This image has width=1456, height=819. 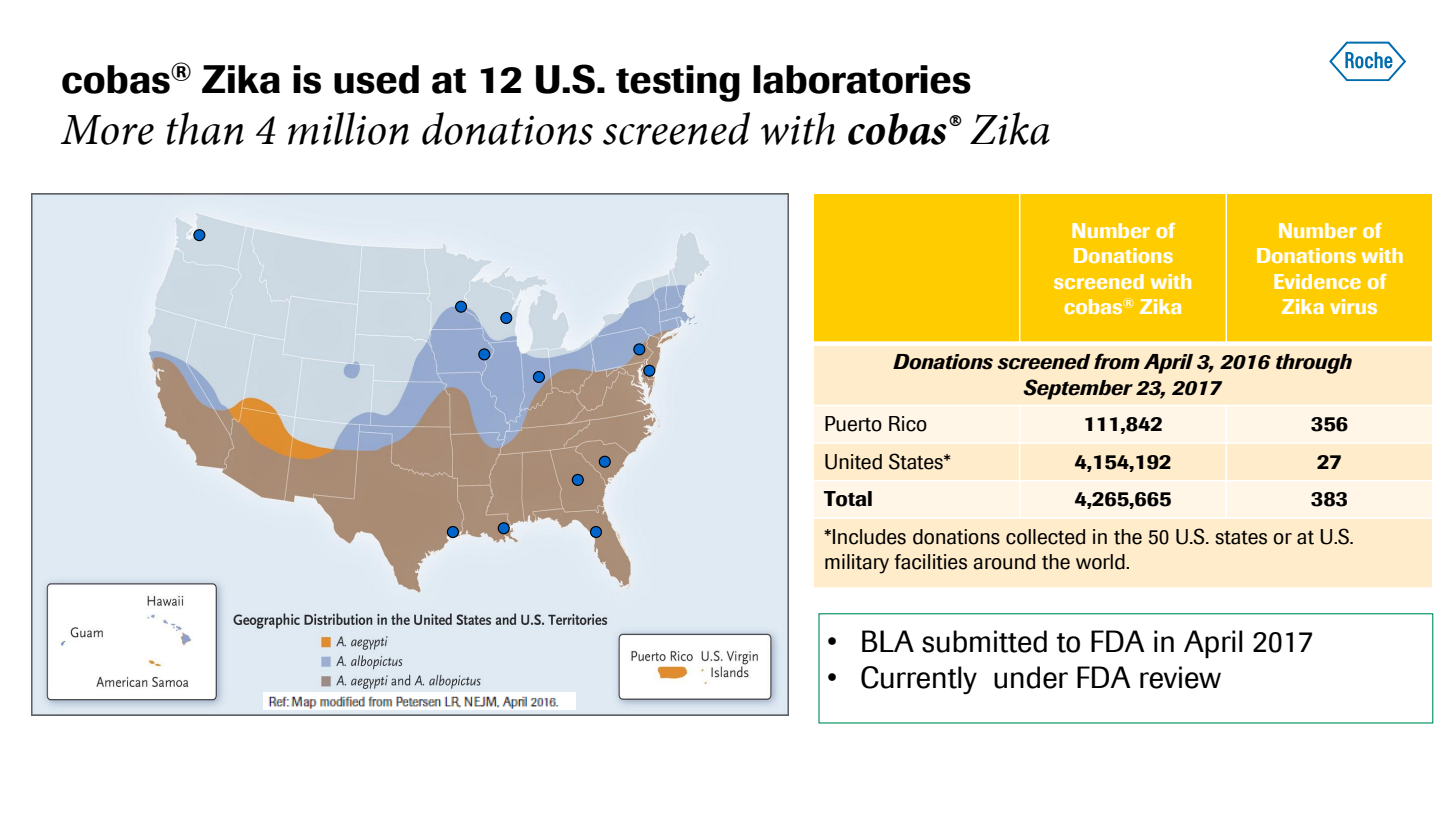 I want to click on than, so click(x=205, y=128).
